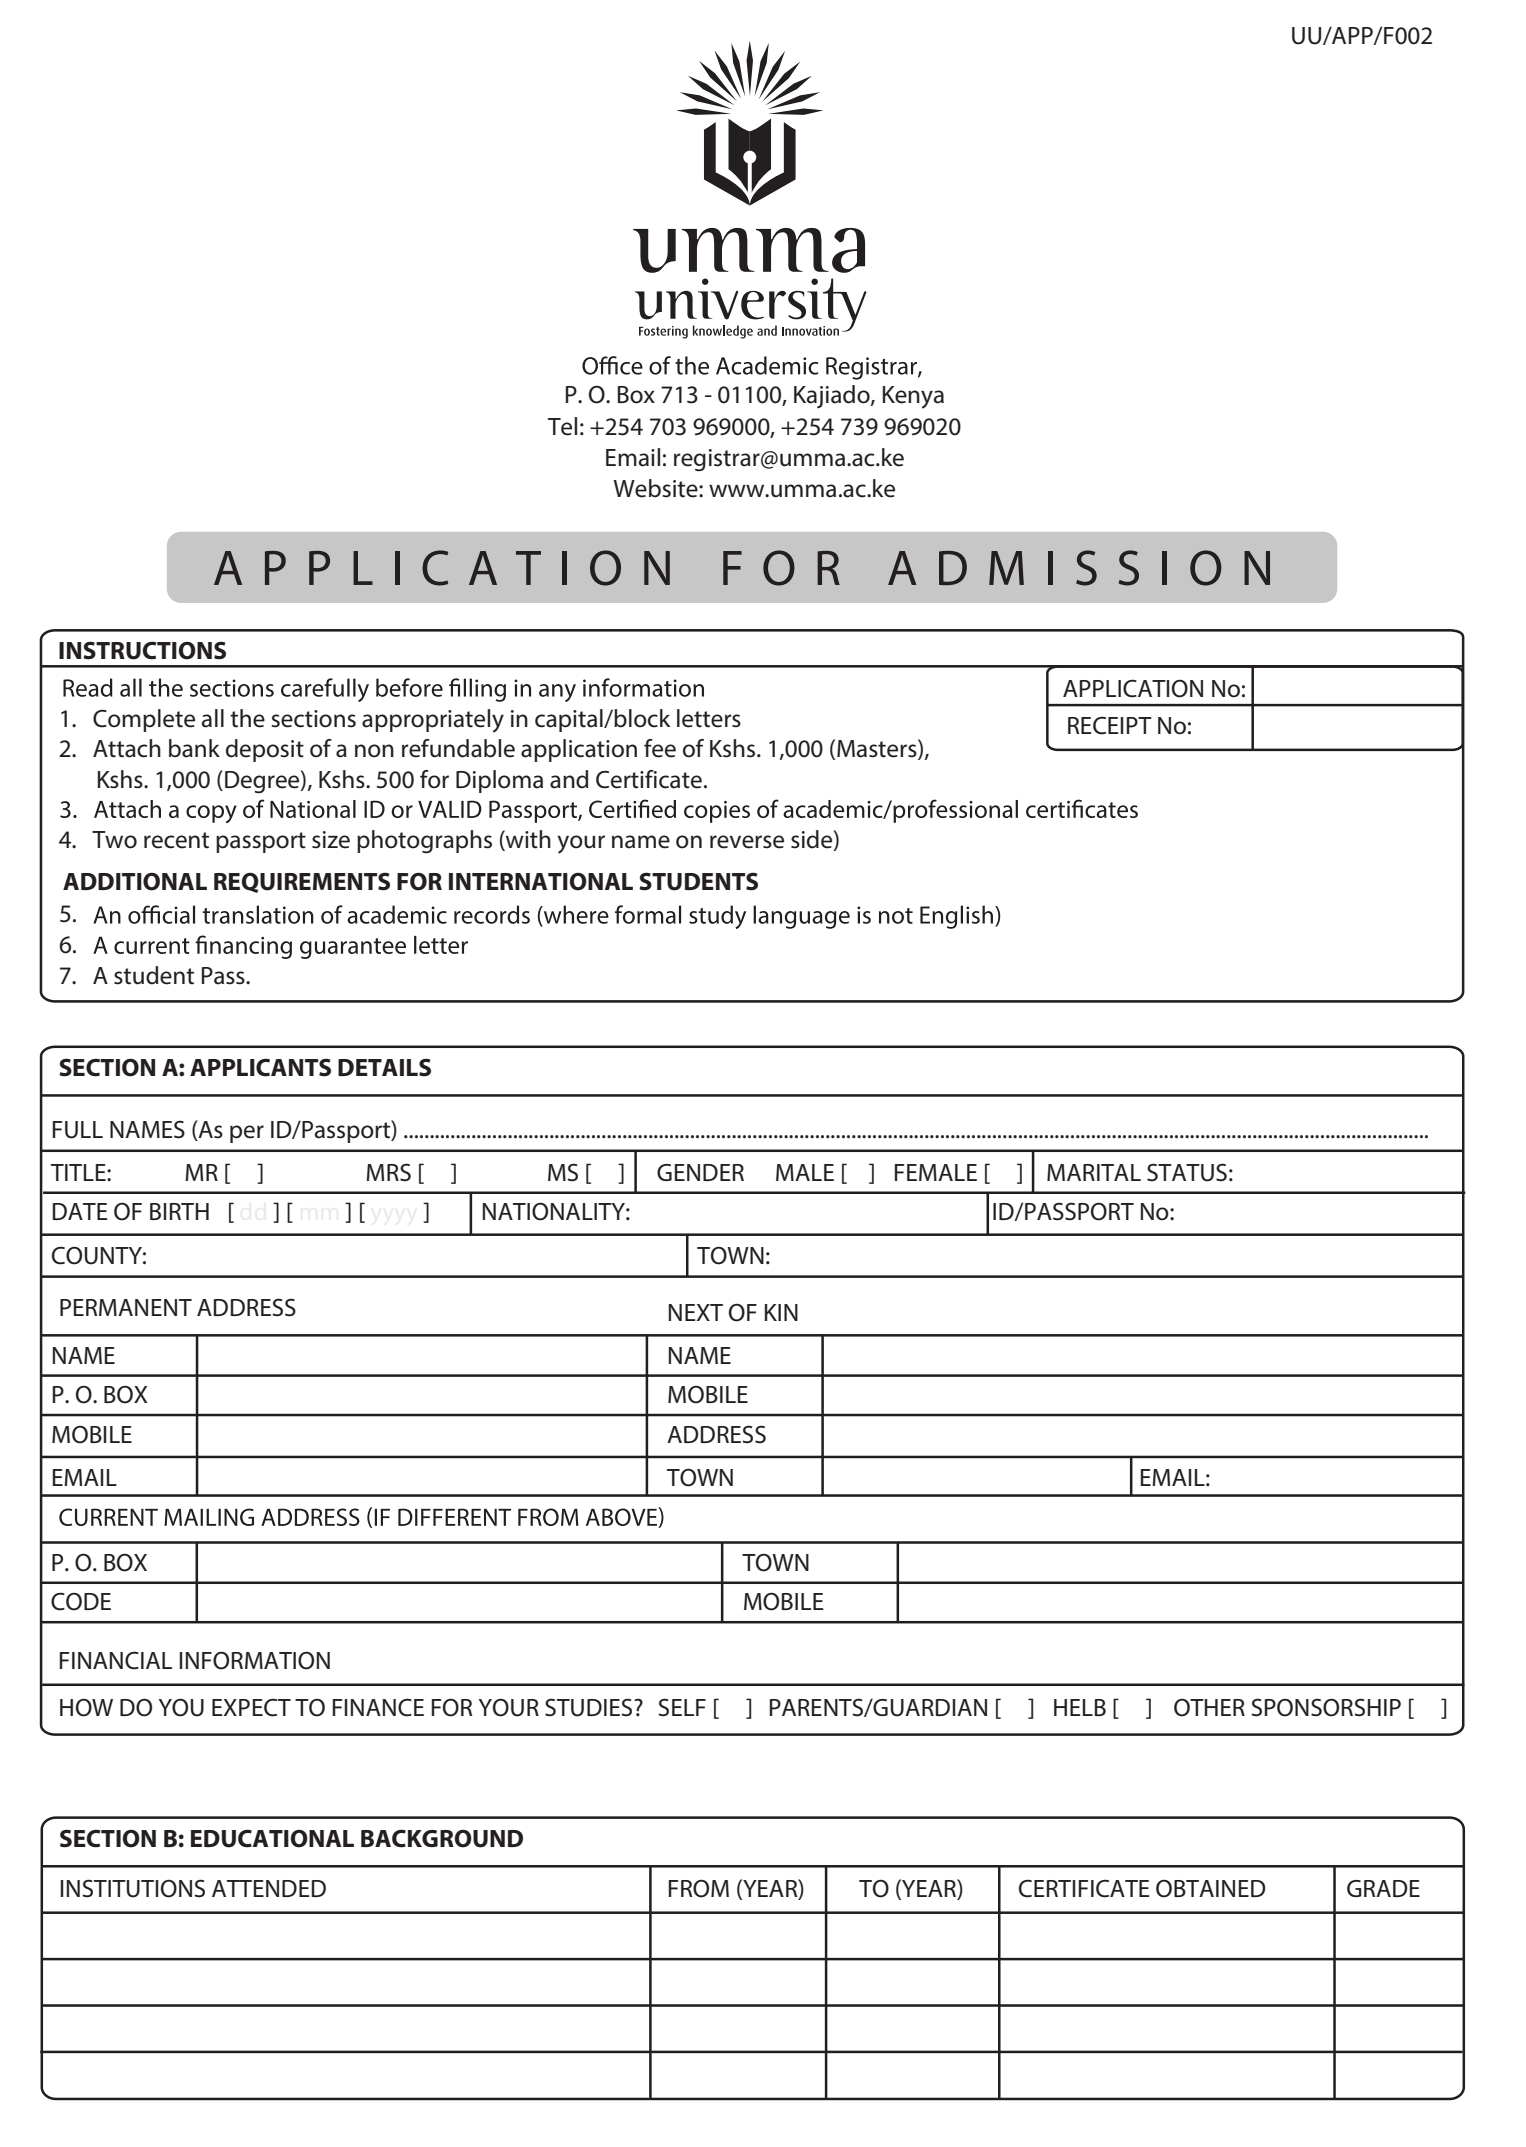  What do you see at coordinates (1094, 1172) in the screenshot?
I see `MARITAL` at bounding box center [1094, 1172].
